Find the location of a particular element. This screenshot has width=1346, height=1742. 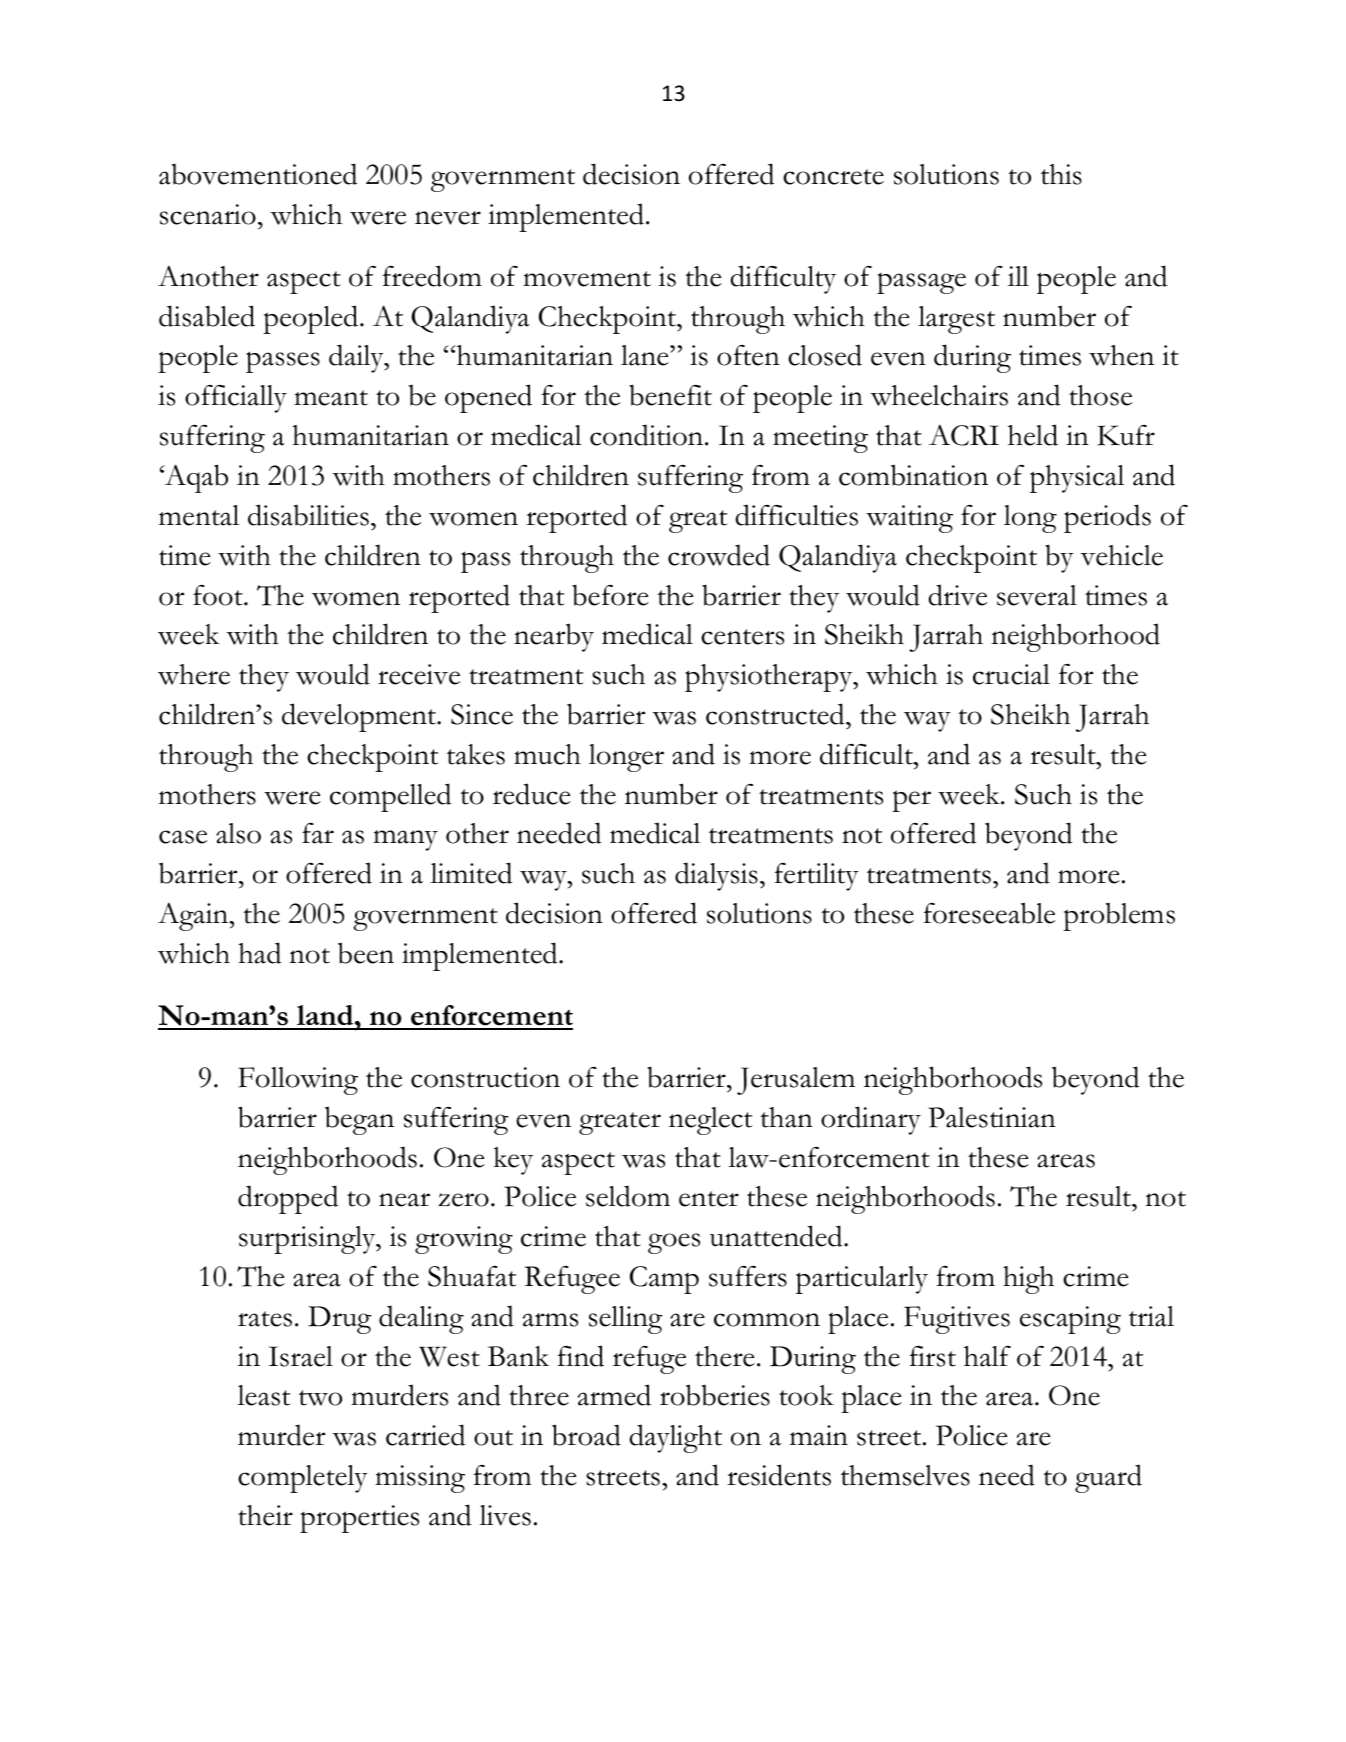

foot is located at coordinates (219, 595).
